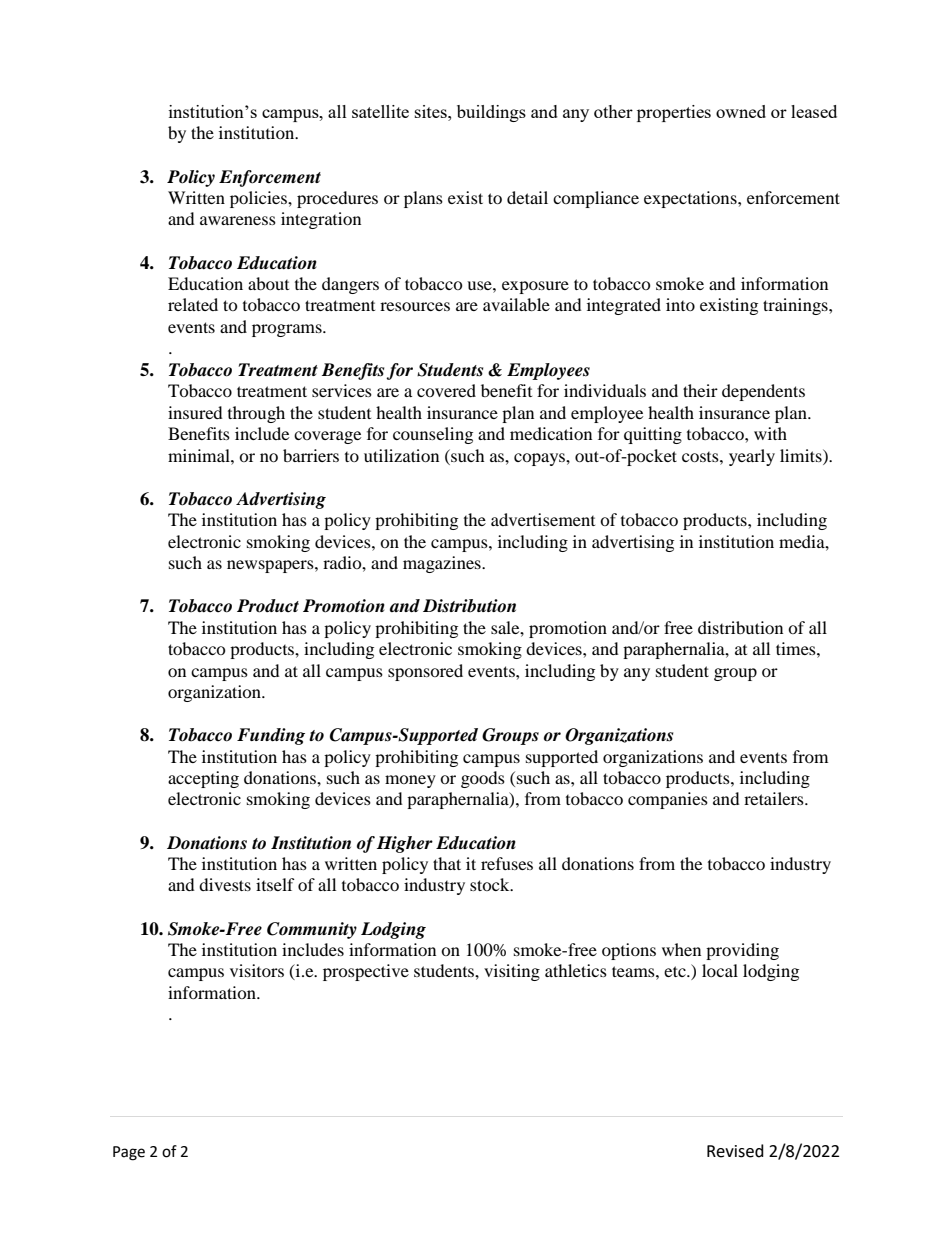 The image size is (952, 1233). I want to click on Page, so click(129, 1153).
